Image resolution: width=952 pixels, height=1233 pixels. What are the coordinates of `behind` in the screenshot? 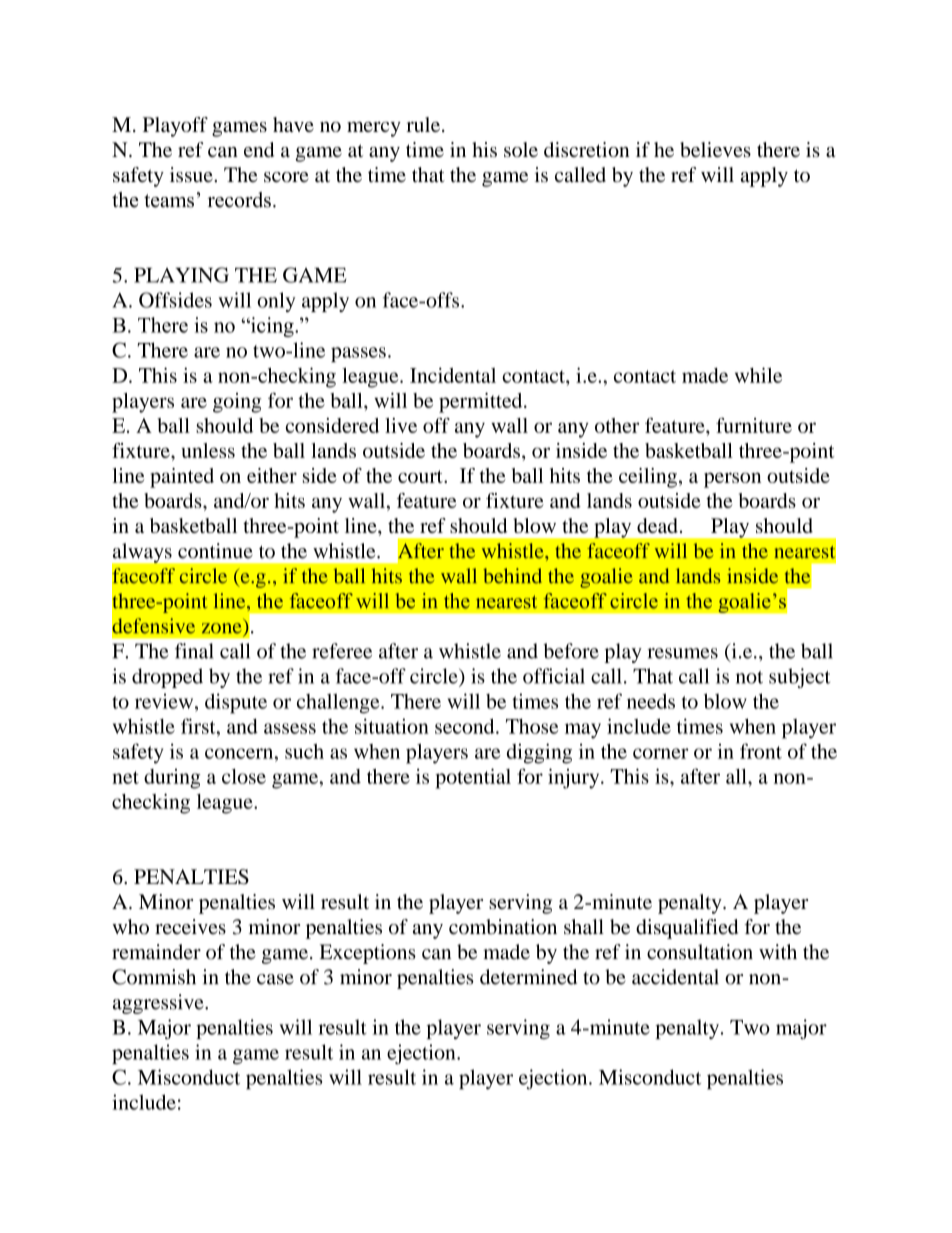 It's located at (512, 576).
